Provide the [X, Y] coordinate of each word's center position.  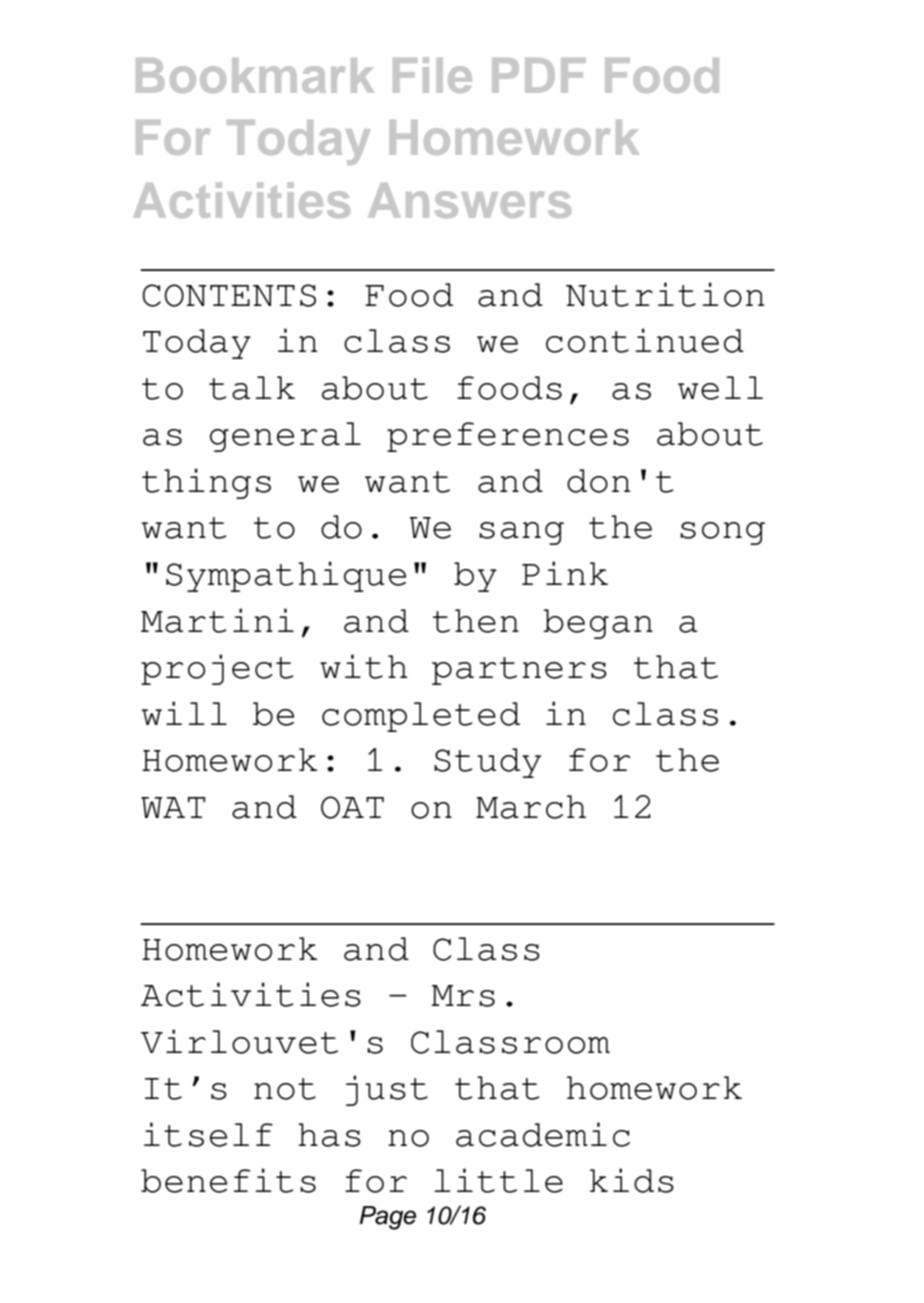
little [498, 1180]
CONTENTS [229, 295]
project [217, 669]
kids [632, 1180]
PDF [539, 75]
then [476, 621]
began [598, 624]
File [432, 75]
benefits [228, 1180]
